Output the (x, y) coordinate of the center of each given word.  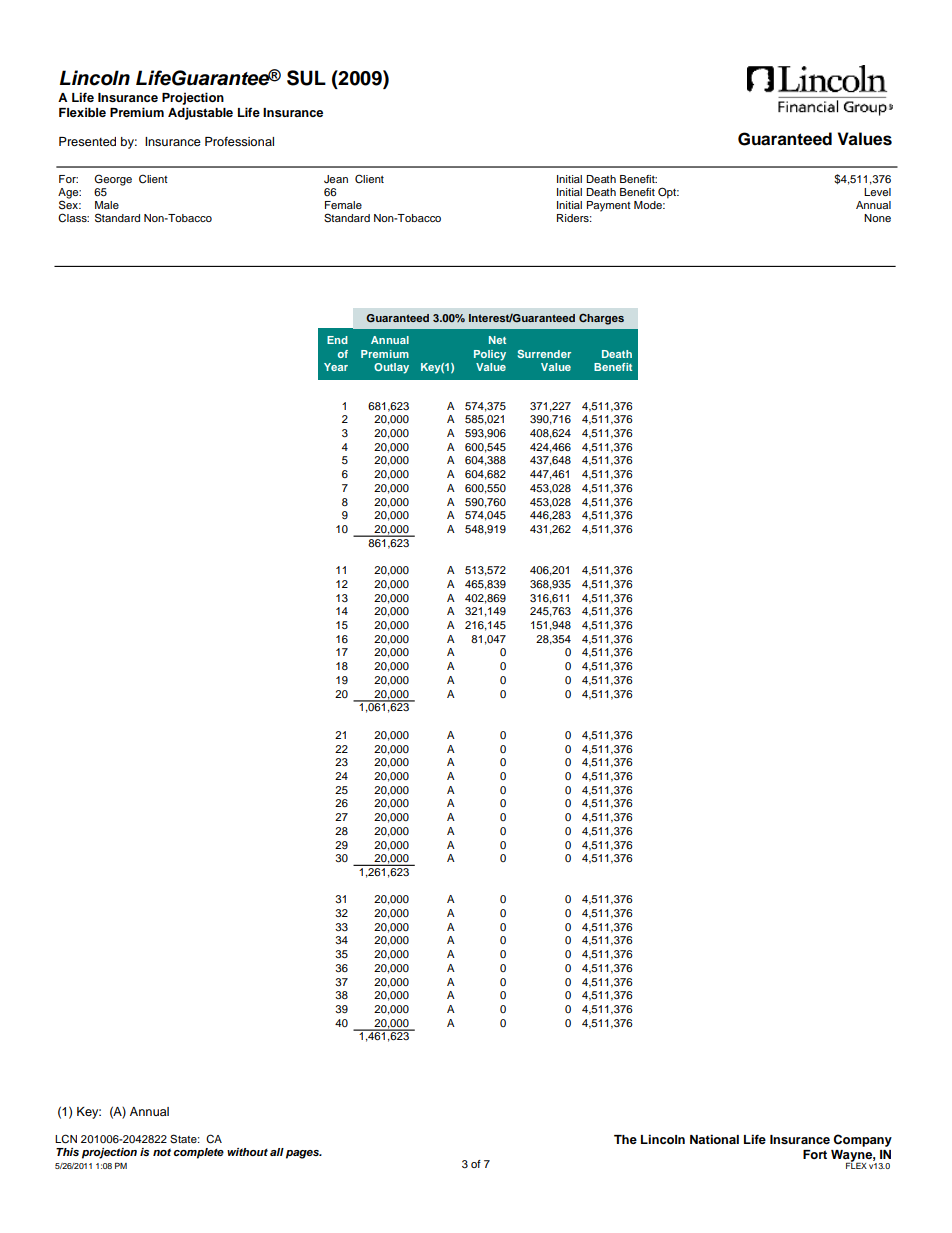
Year (336, 367)
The (625, 1139)
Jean (336, 179)
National (714, 1139)
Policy (490, 355)
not (162, 1152)
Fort (815, 1154)
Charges (601, 319)
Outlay (391, 368)
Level (877, 192)
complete (198, 1153)
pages (303, 1154)
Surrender (544, 354)
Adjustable (200, 113)
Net (497, 340)
